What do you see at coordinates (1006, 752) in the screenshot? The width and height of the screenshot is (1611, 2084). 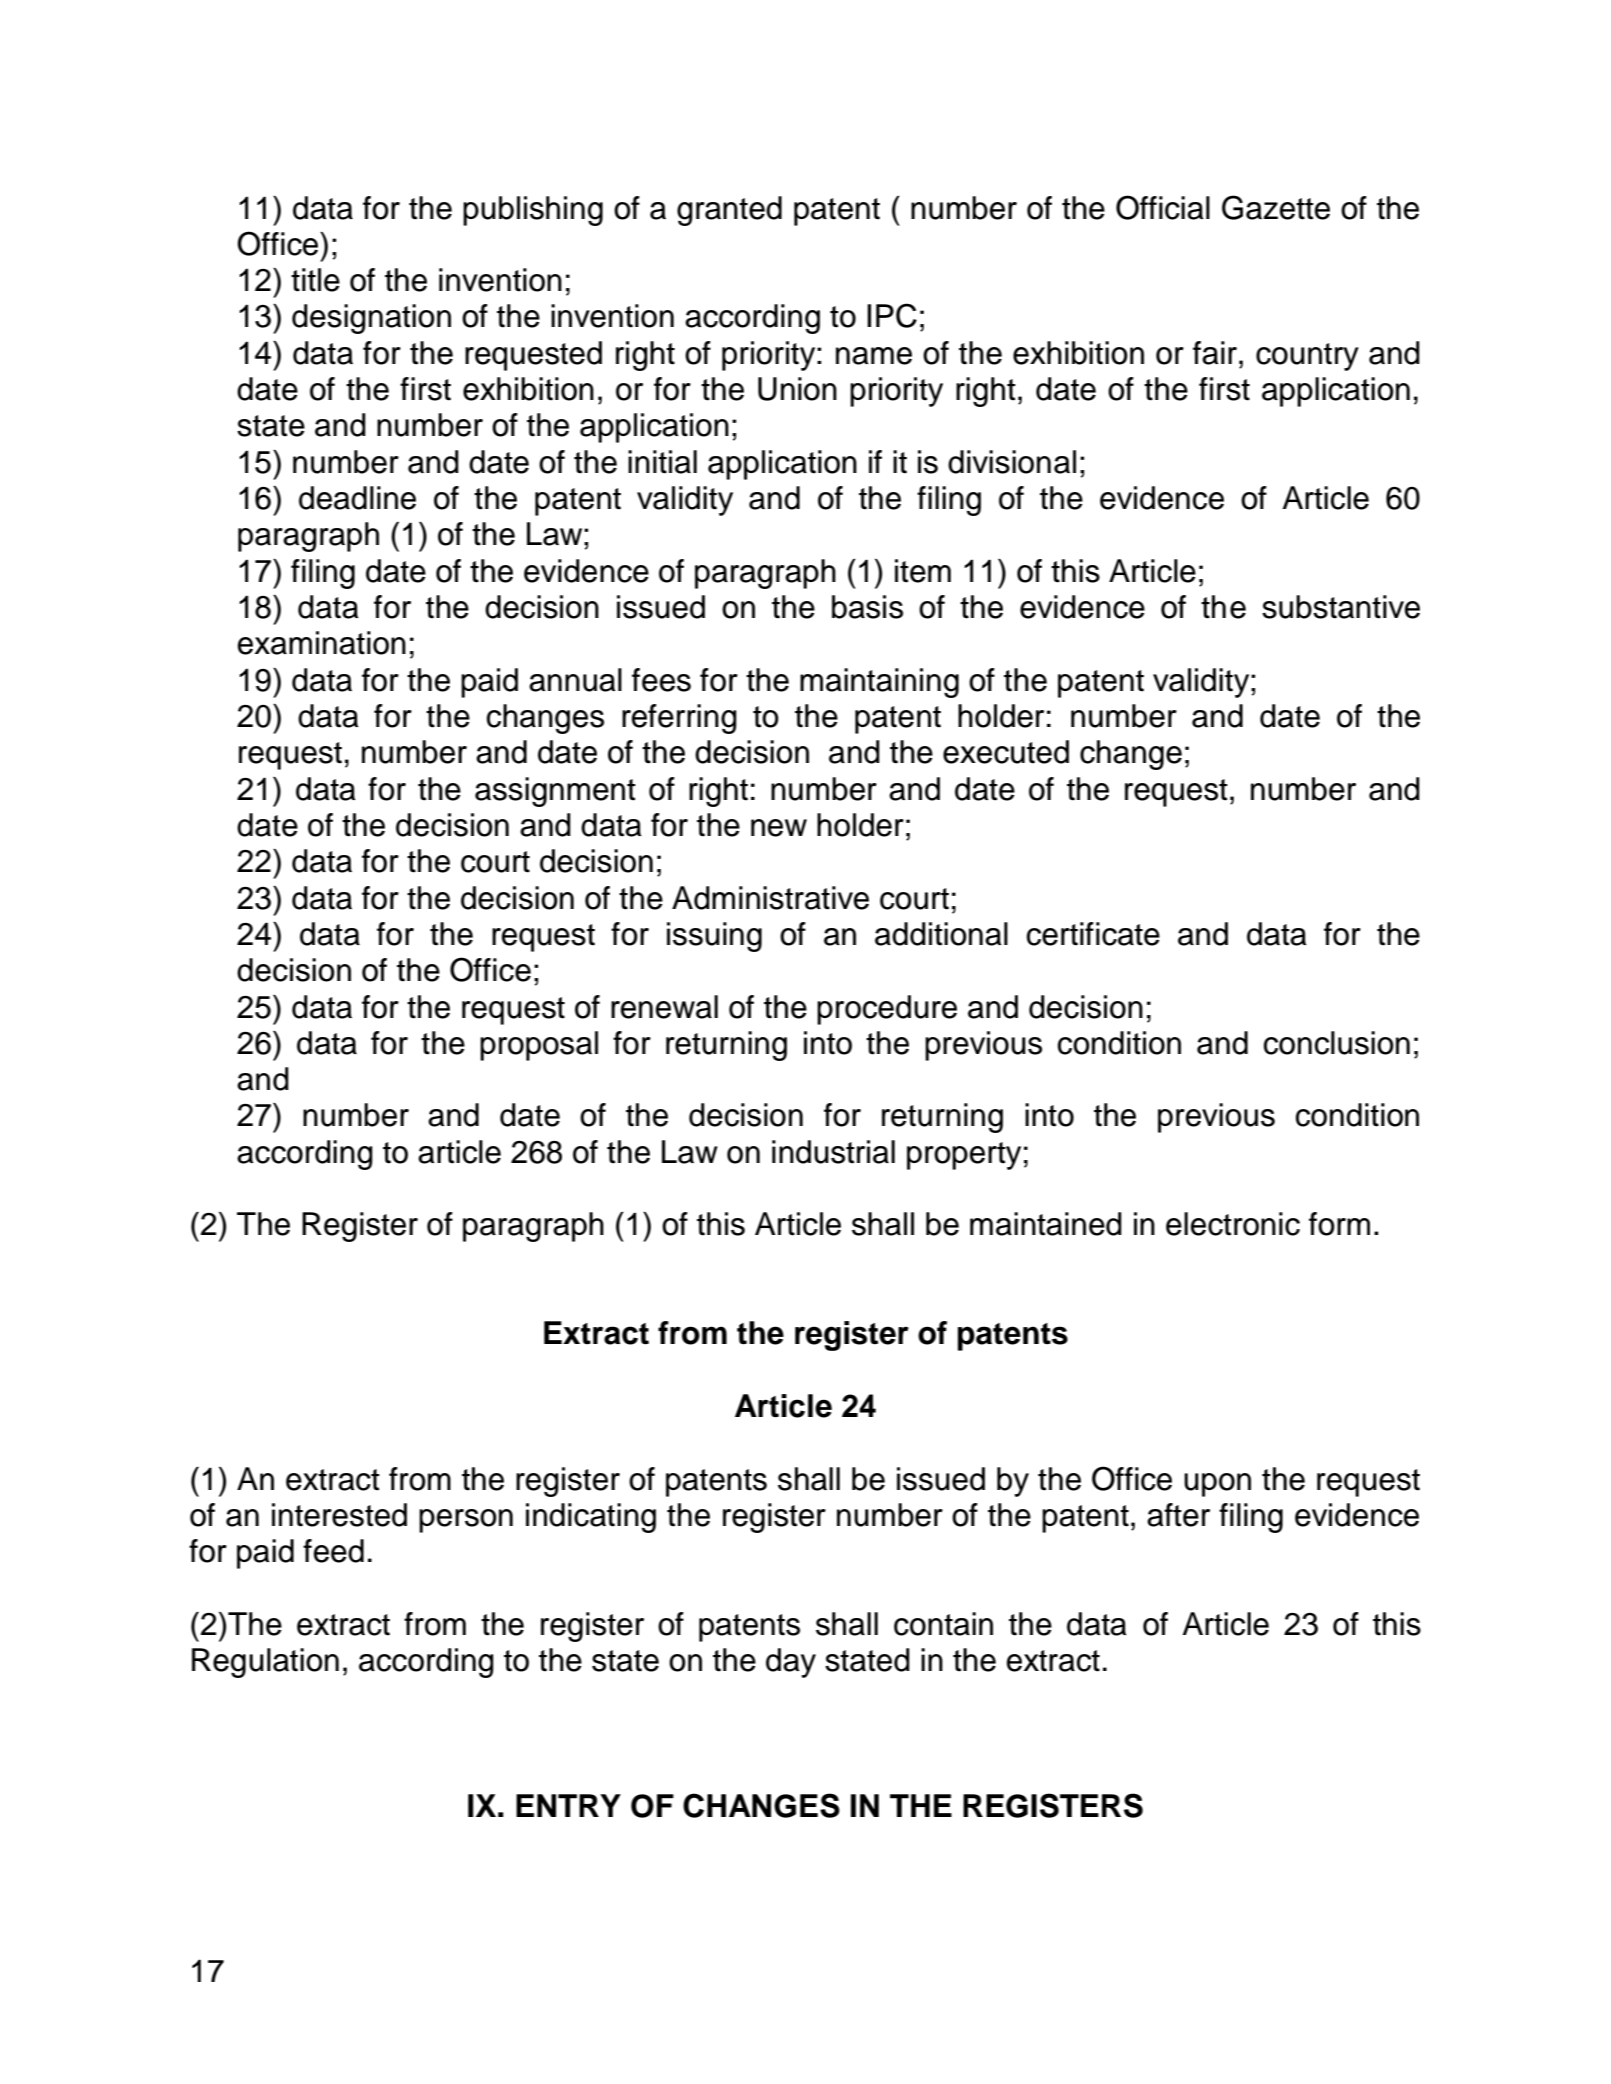 I see `executed` at bounding box center [1006, 752].
